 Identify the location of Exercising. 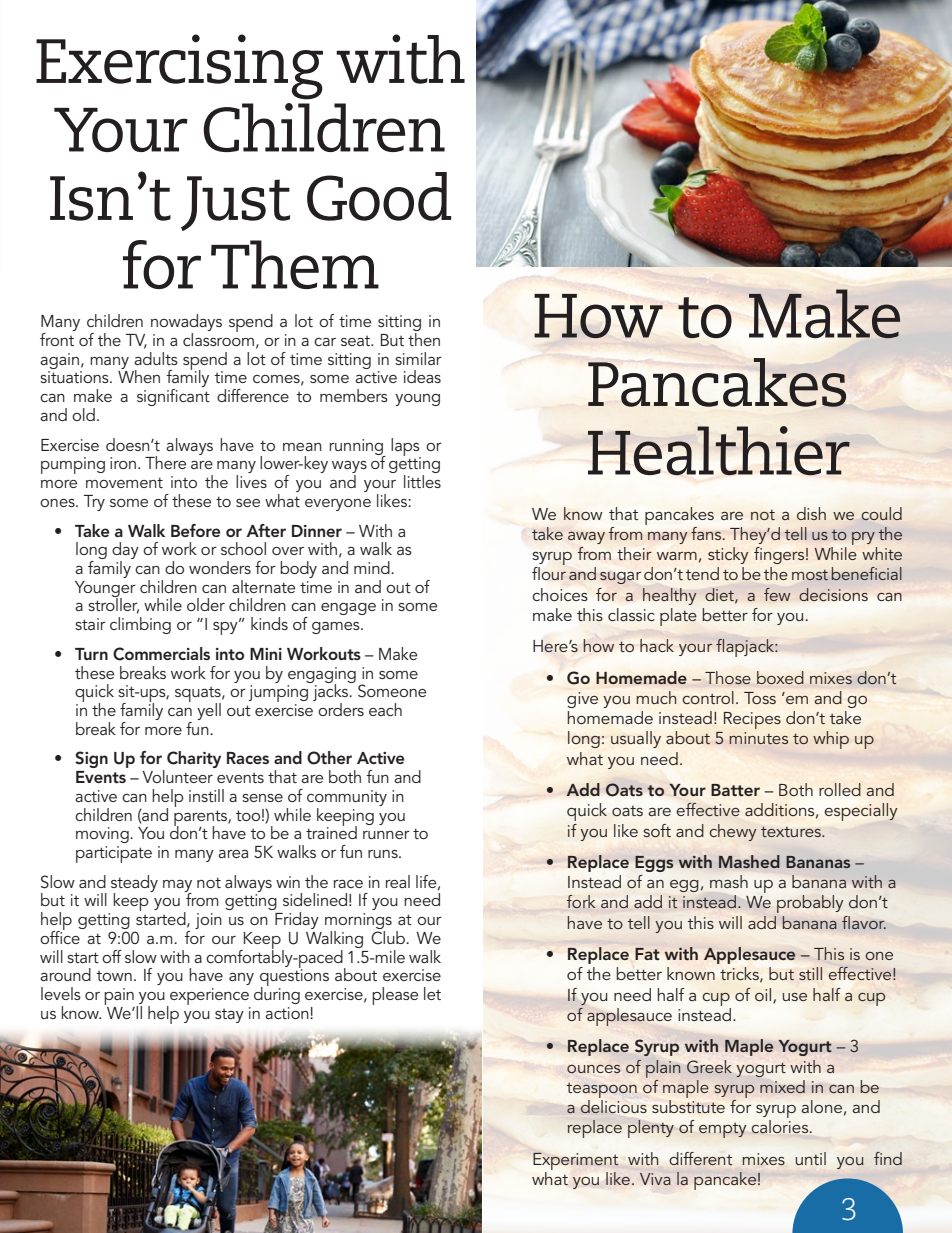
(179, 67).
